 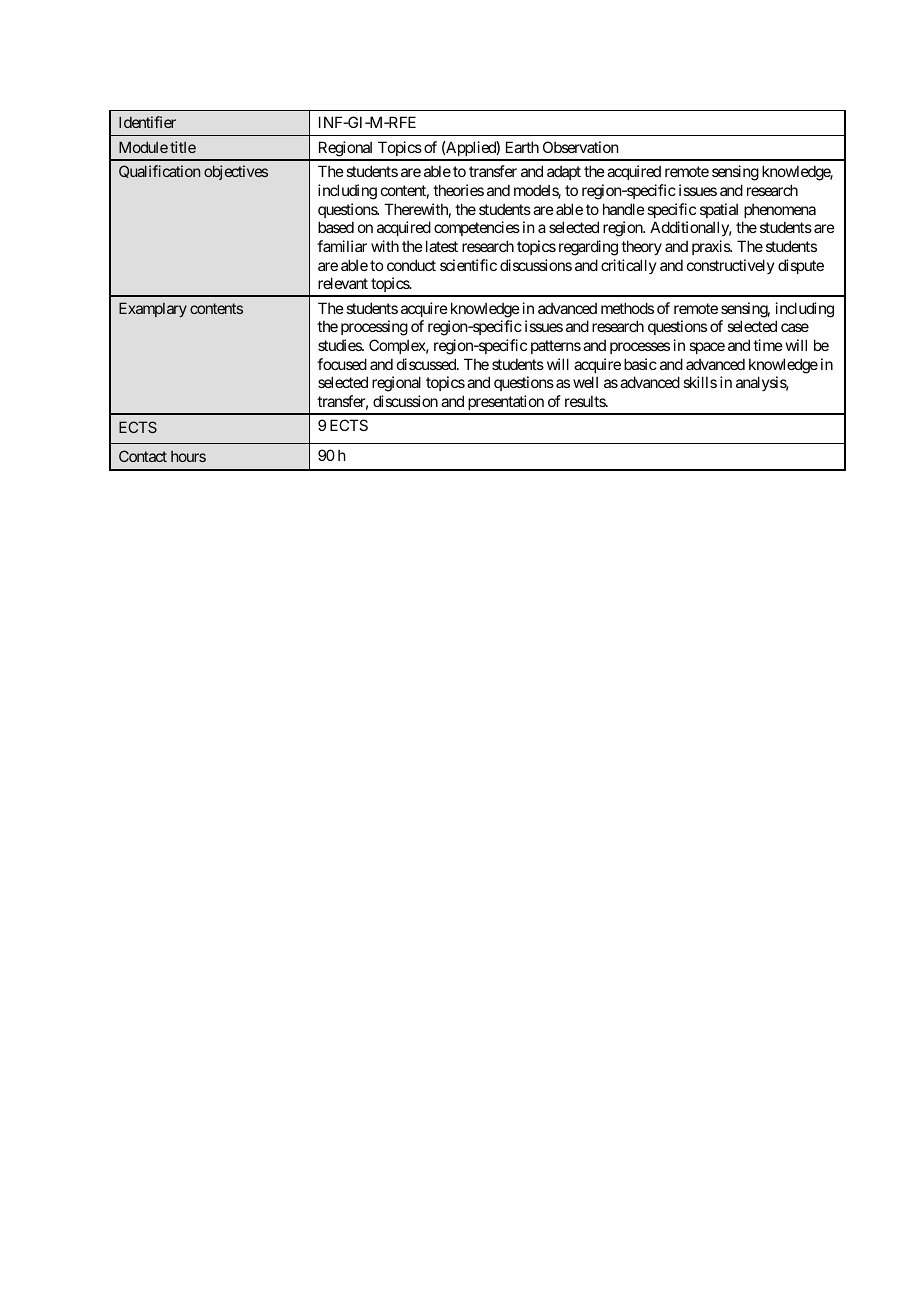 What do you see at coordinates (183, 147) in the screenshot?
I see `title` at bounding box center [183, 147].
